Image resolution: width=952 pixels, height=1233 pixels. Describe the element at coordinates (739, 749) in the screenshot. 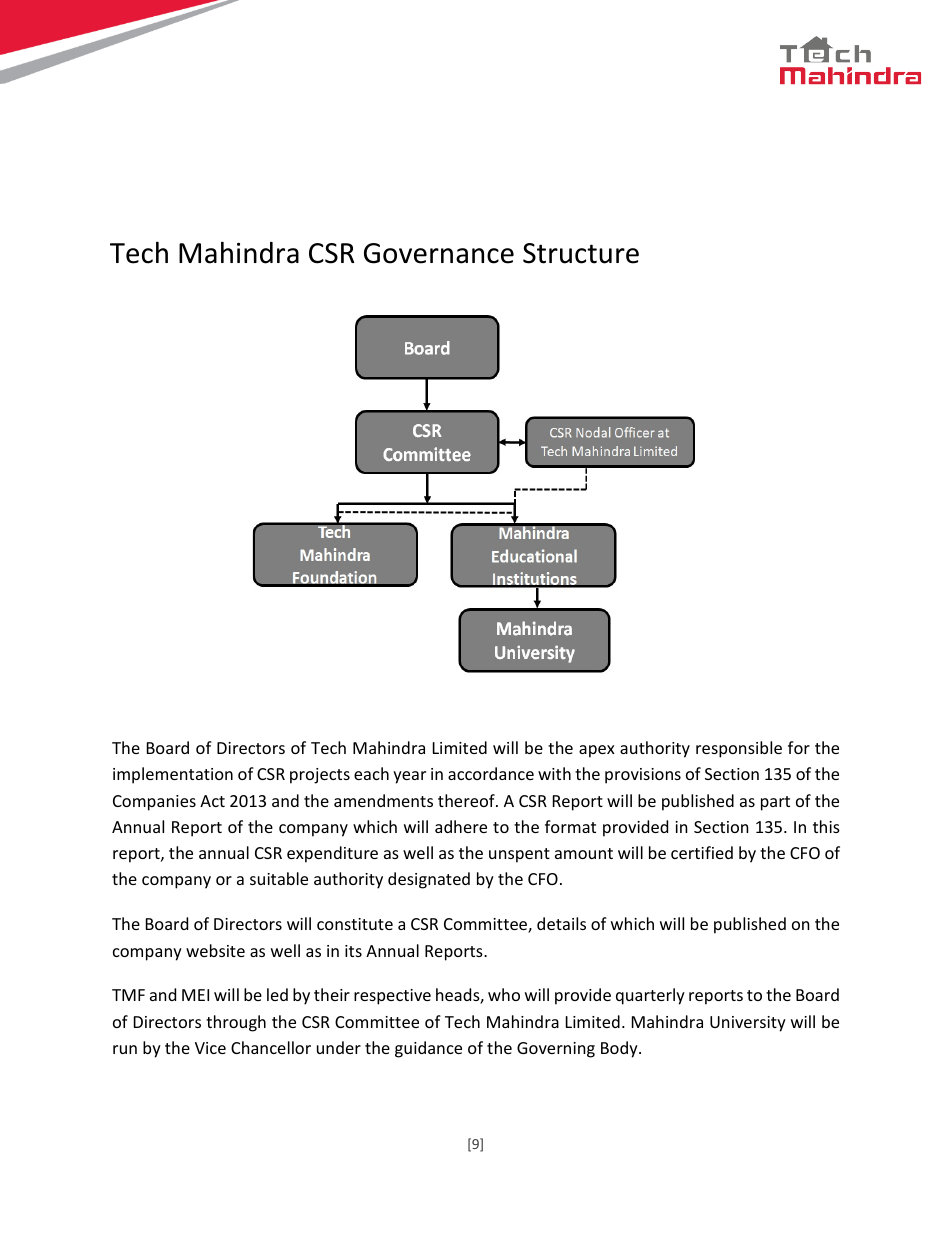

I see `responsible` at that location.
